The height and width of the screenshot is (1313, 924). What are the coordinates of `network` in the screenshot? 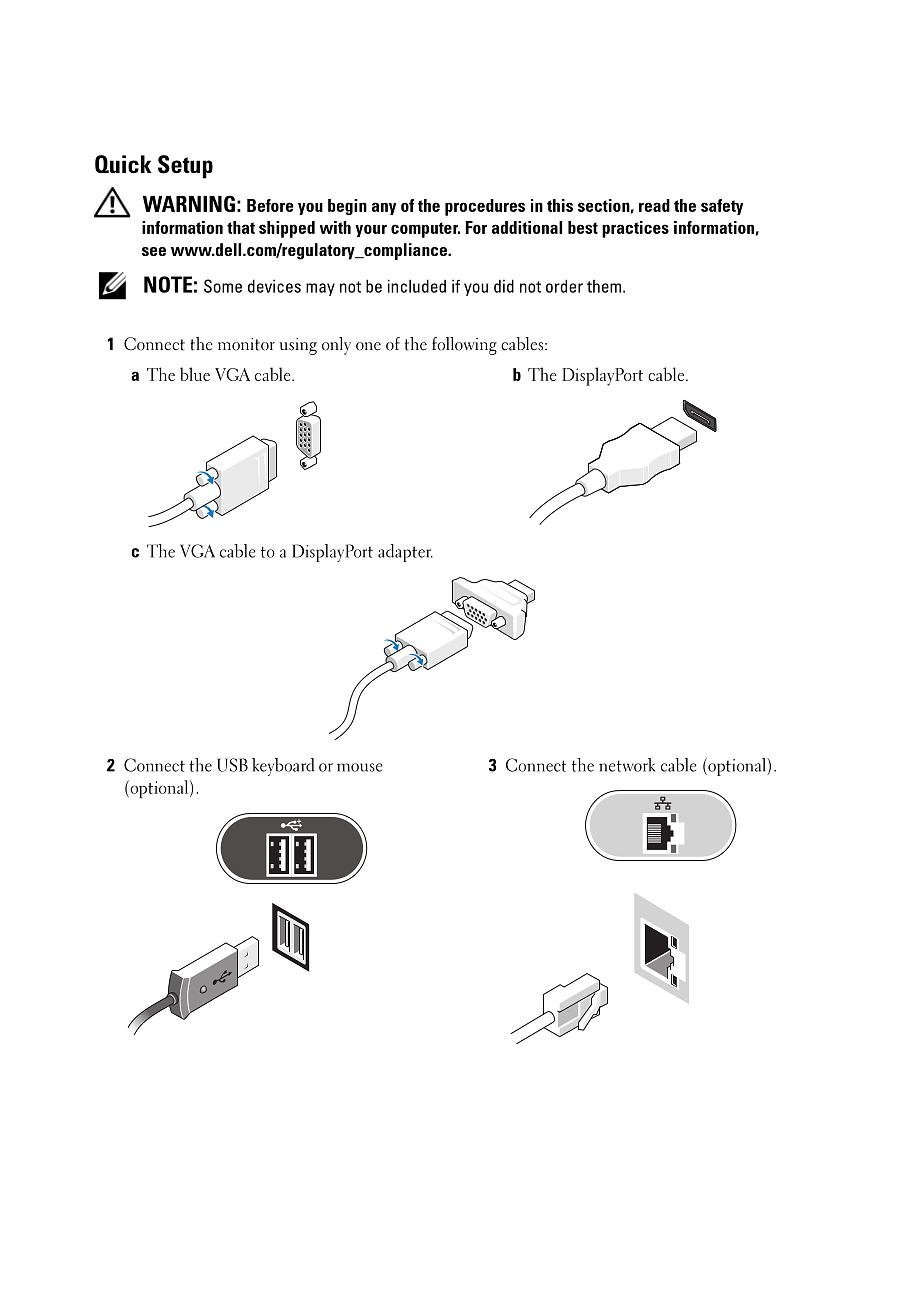 It's located at (627, 765).
